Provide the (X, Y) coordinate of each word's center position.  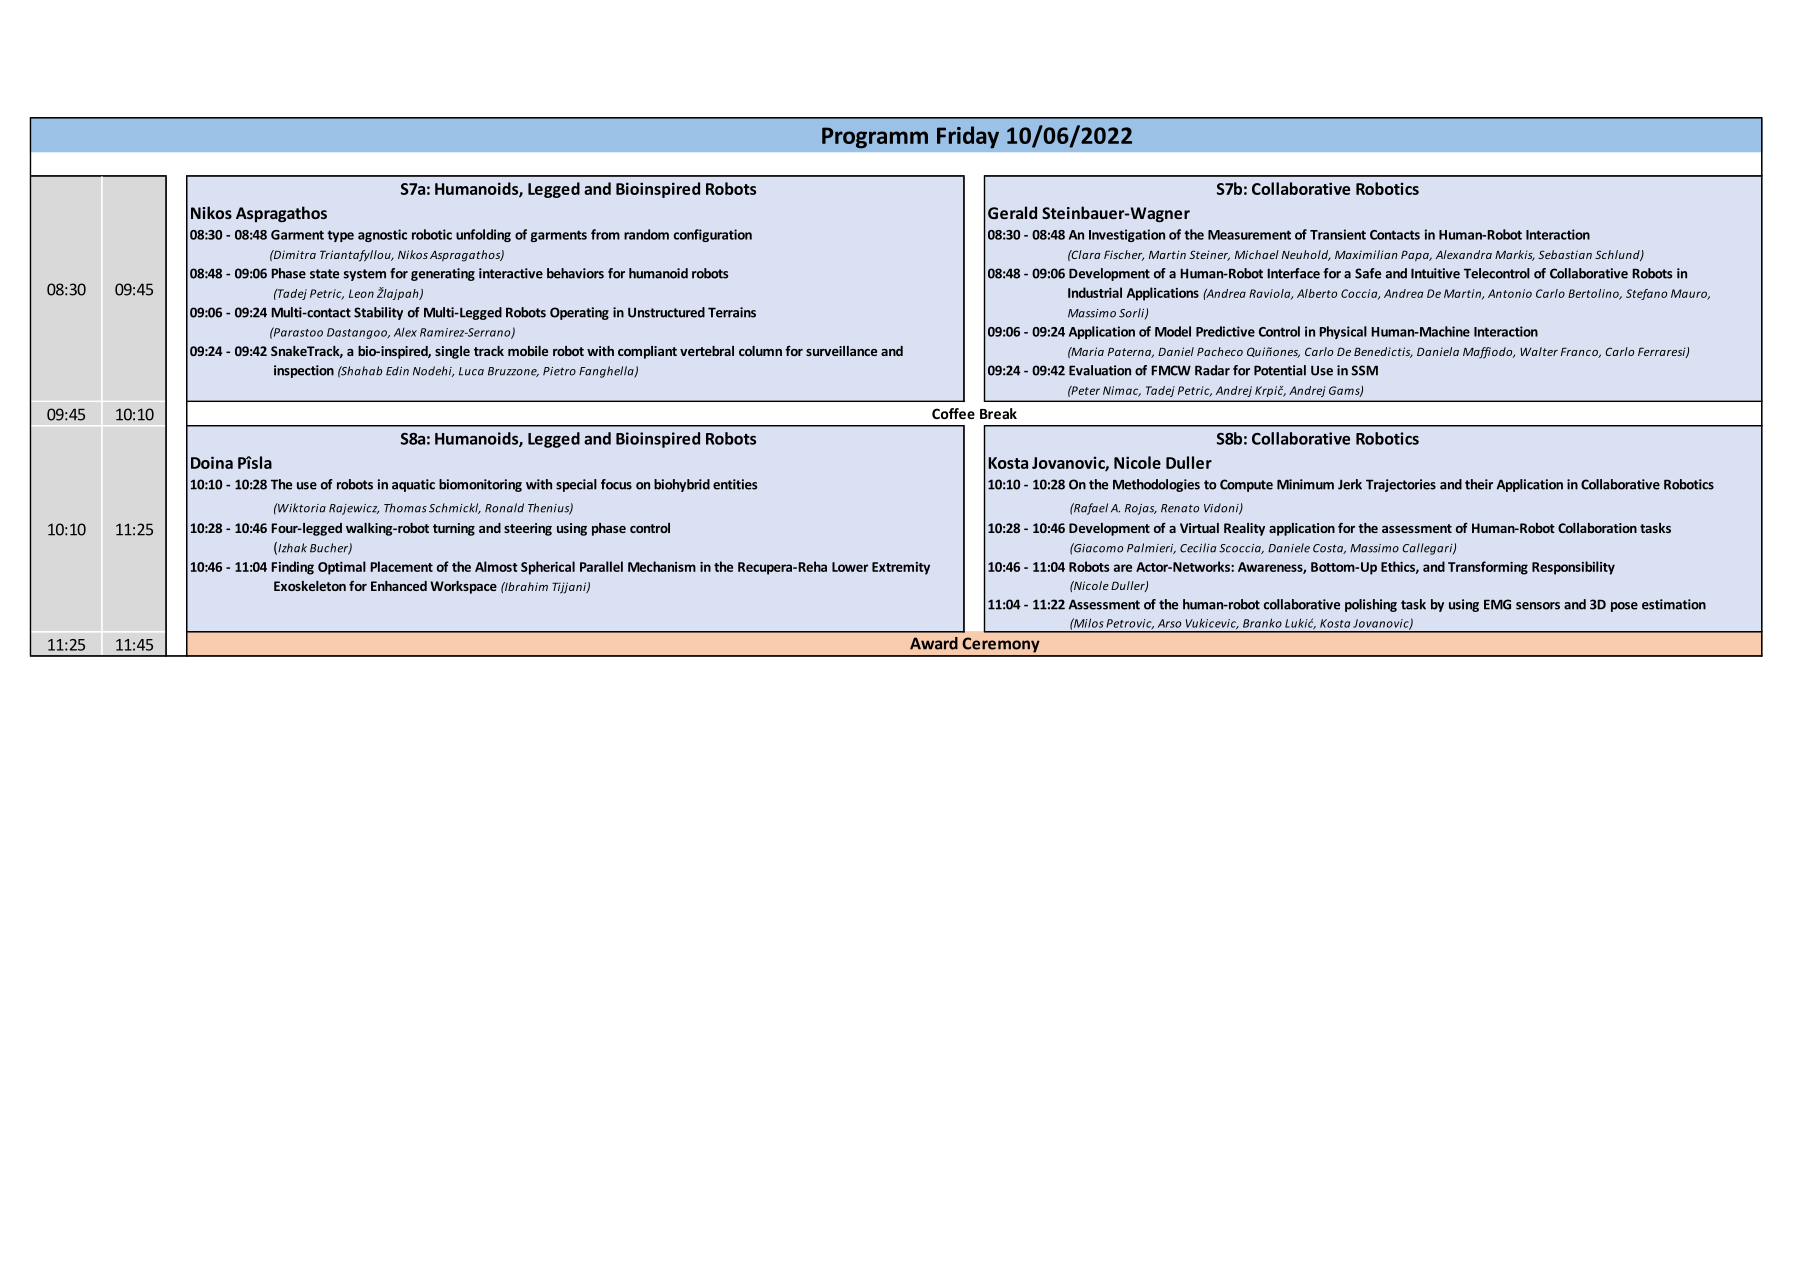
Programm (875, 138)
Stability (378, 313)
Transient (1338, 234)
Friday (968, 137)
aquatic (413, 485)
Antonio (1510, 293)
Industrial (1095, 292)
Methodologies (1156, 485)
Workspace (463, 587)
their (1479, 484)
